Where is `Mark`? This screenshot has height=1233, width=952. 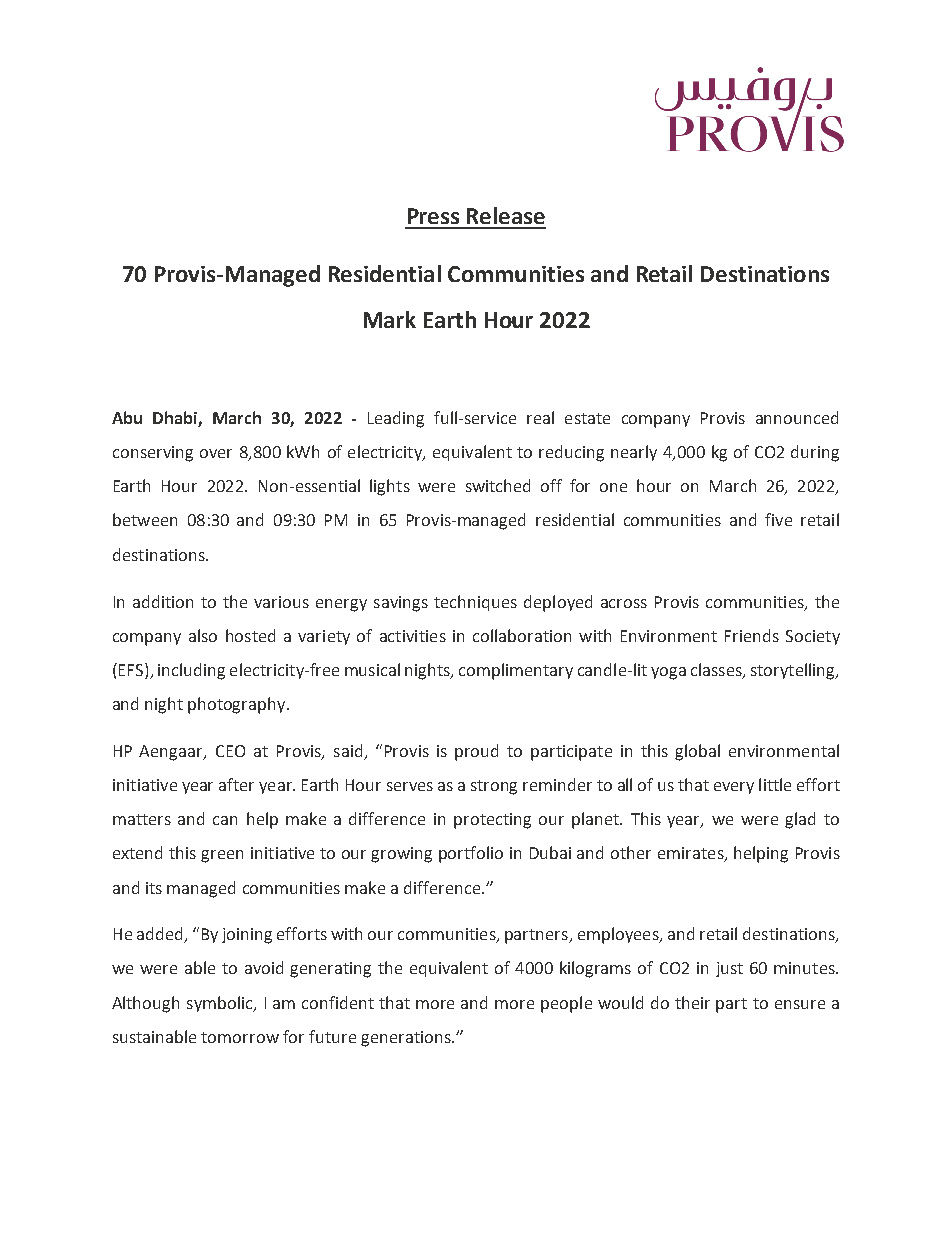 Mark is located at coordinates (390, 319).
